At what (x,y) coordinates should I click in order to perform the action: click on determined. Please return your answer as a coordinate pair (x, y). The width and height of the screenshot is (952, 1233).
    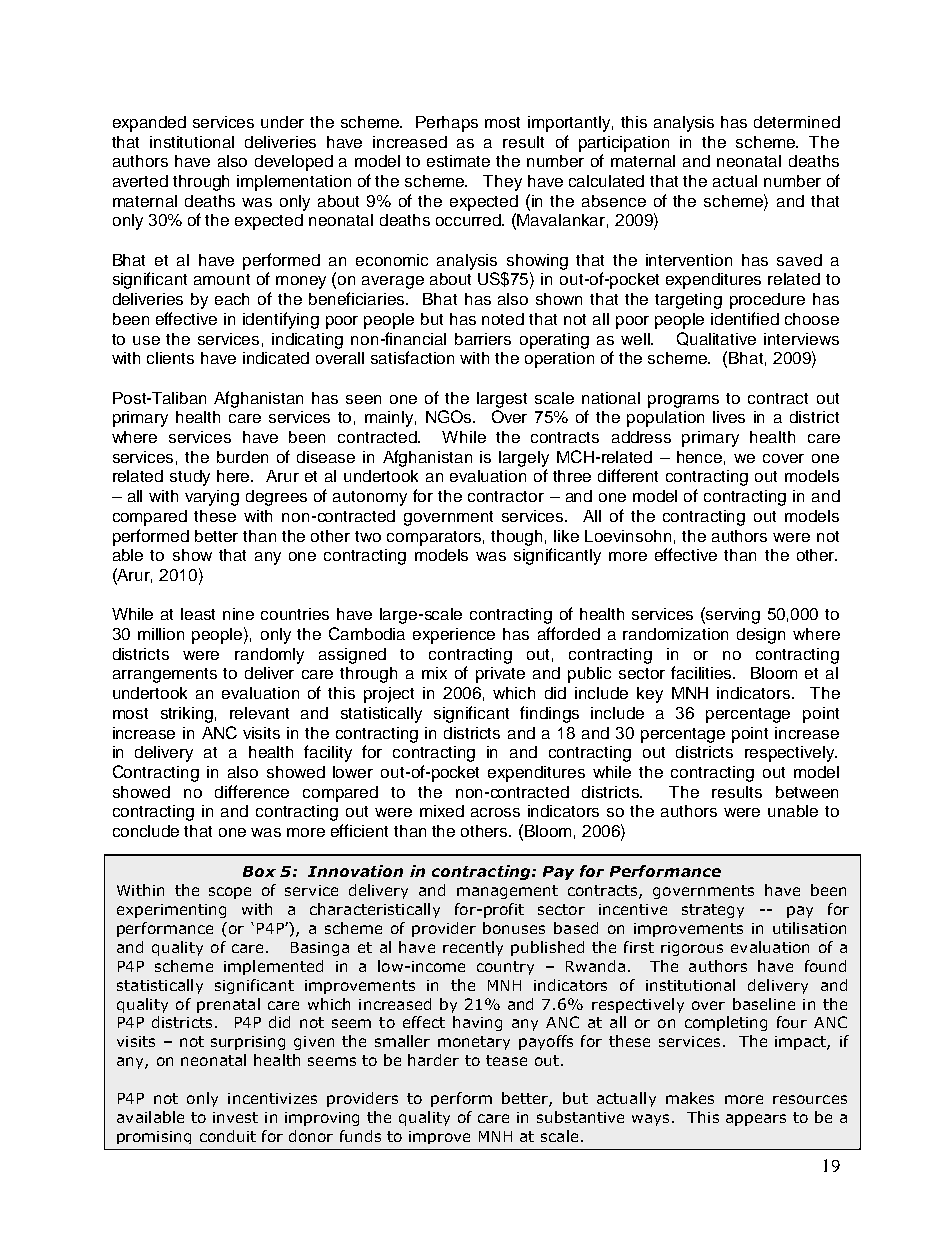
    Looking at the image, I should click on (797, 122).
